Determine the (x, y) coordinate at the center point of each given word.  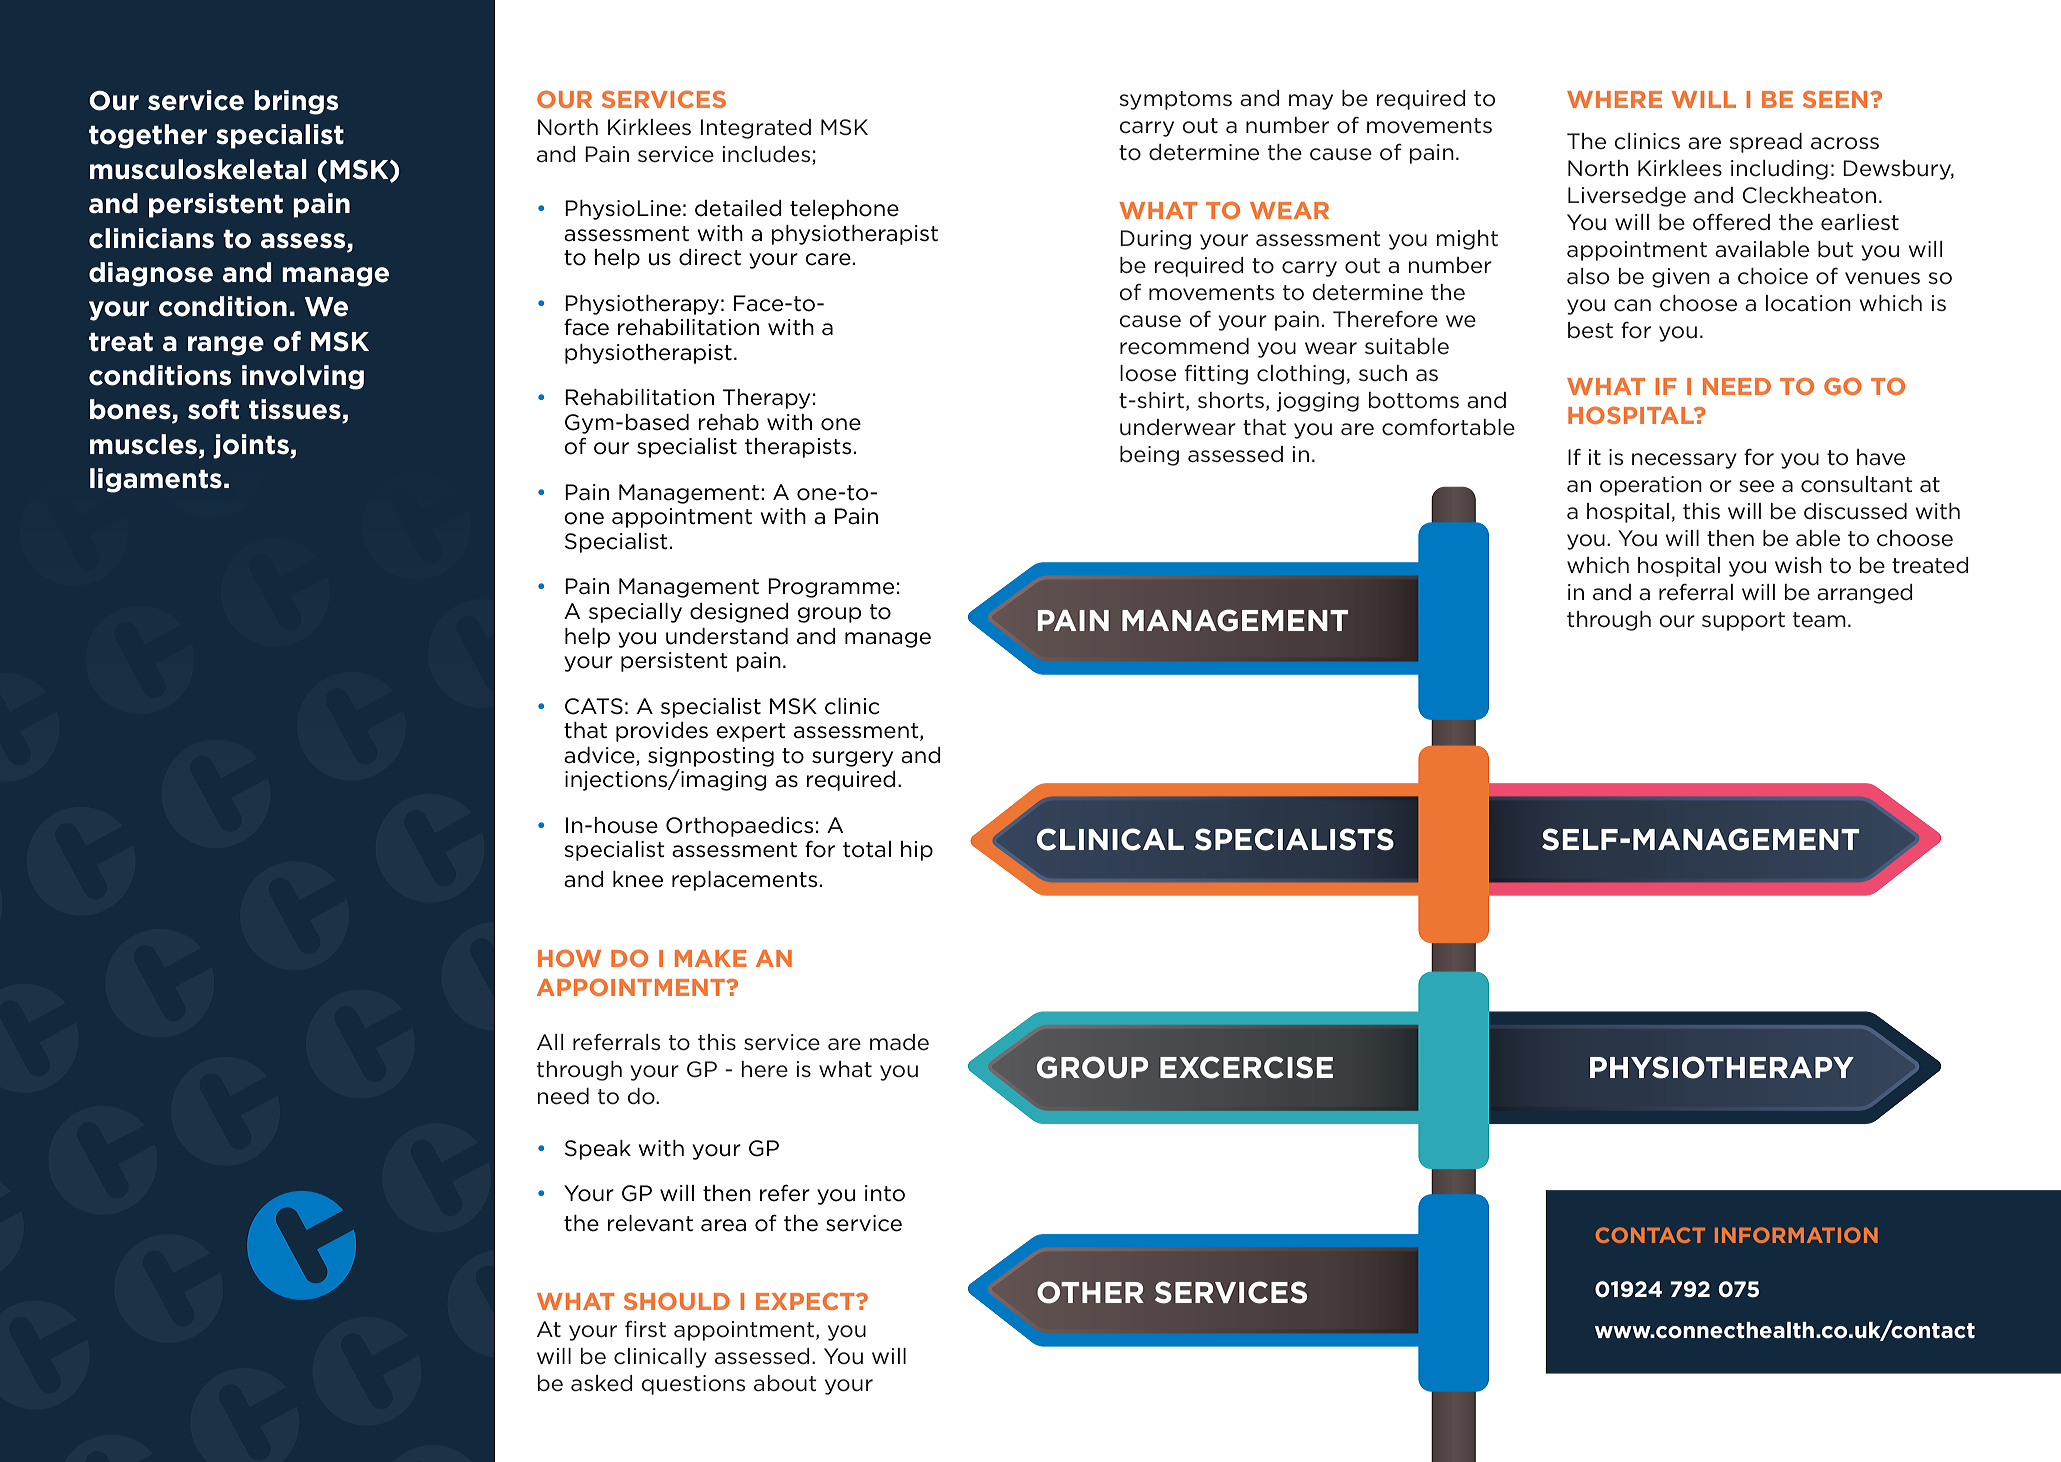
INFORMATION (1796, 1235)
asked (602, 1383)
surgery (852, 759)
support (1743, 621)
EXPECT (806, 1301)
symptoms (1175, 100)
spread (1765, 143)
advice (600, 756)
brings (296, 102)
